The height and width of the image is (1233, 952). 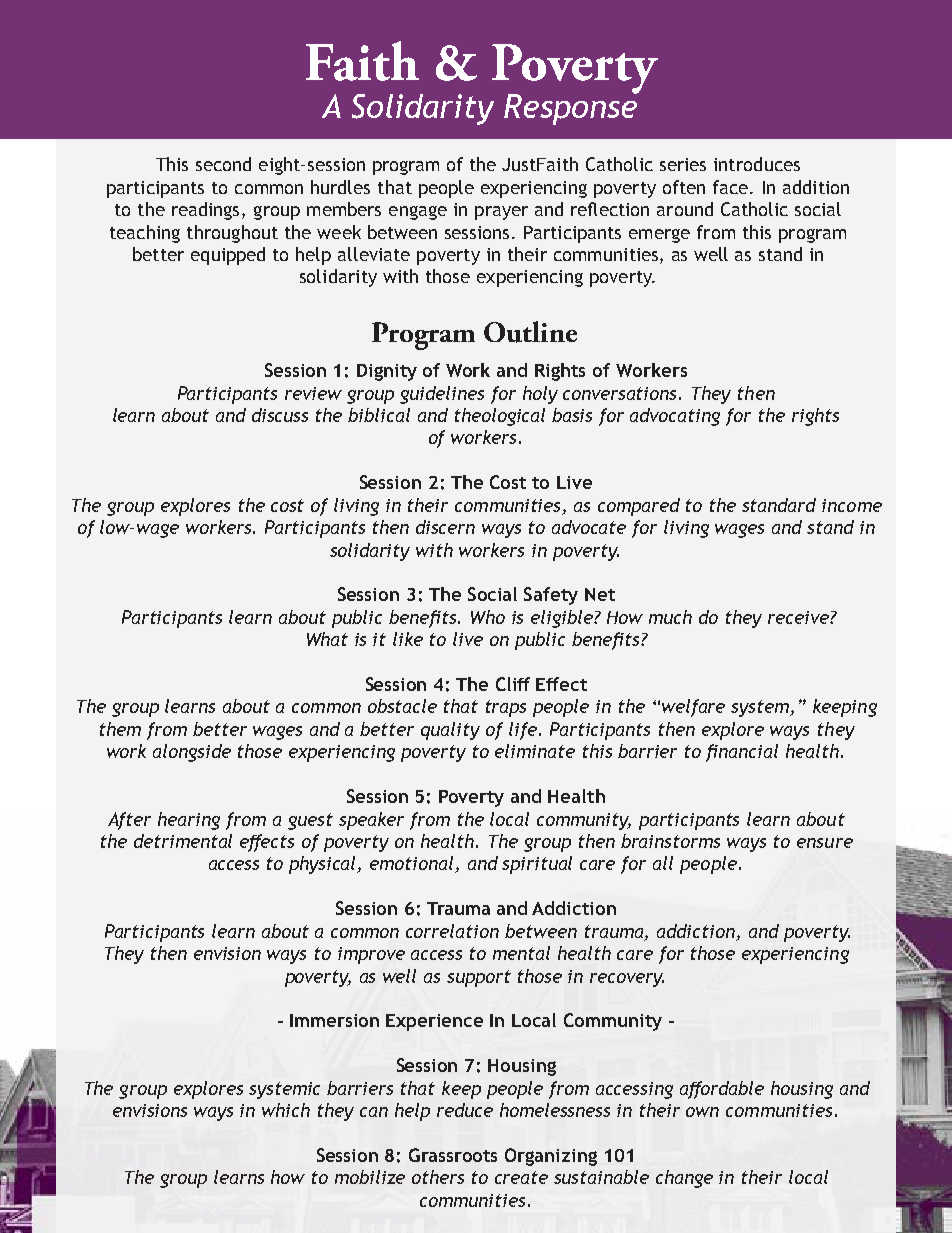 What do you see at coordinates (825, 843) in the image?
I see `ensure` at bounding box center [825, 843].
